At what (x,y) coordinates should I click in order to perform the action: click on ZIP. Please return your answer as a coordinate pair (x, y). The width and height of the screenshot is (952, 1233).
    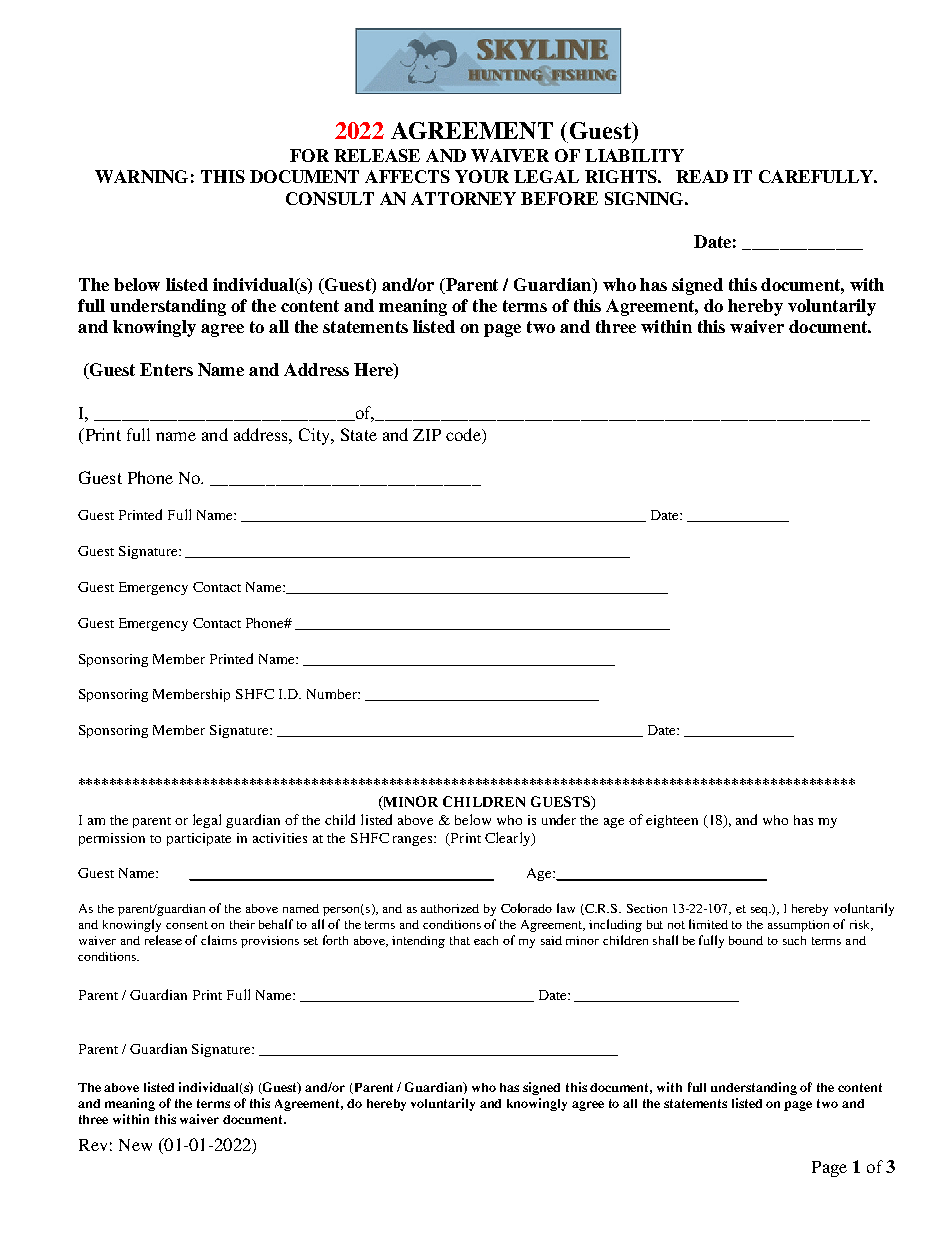
    Looking at the image, I should click on (427, 435).
